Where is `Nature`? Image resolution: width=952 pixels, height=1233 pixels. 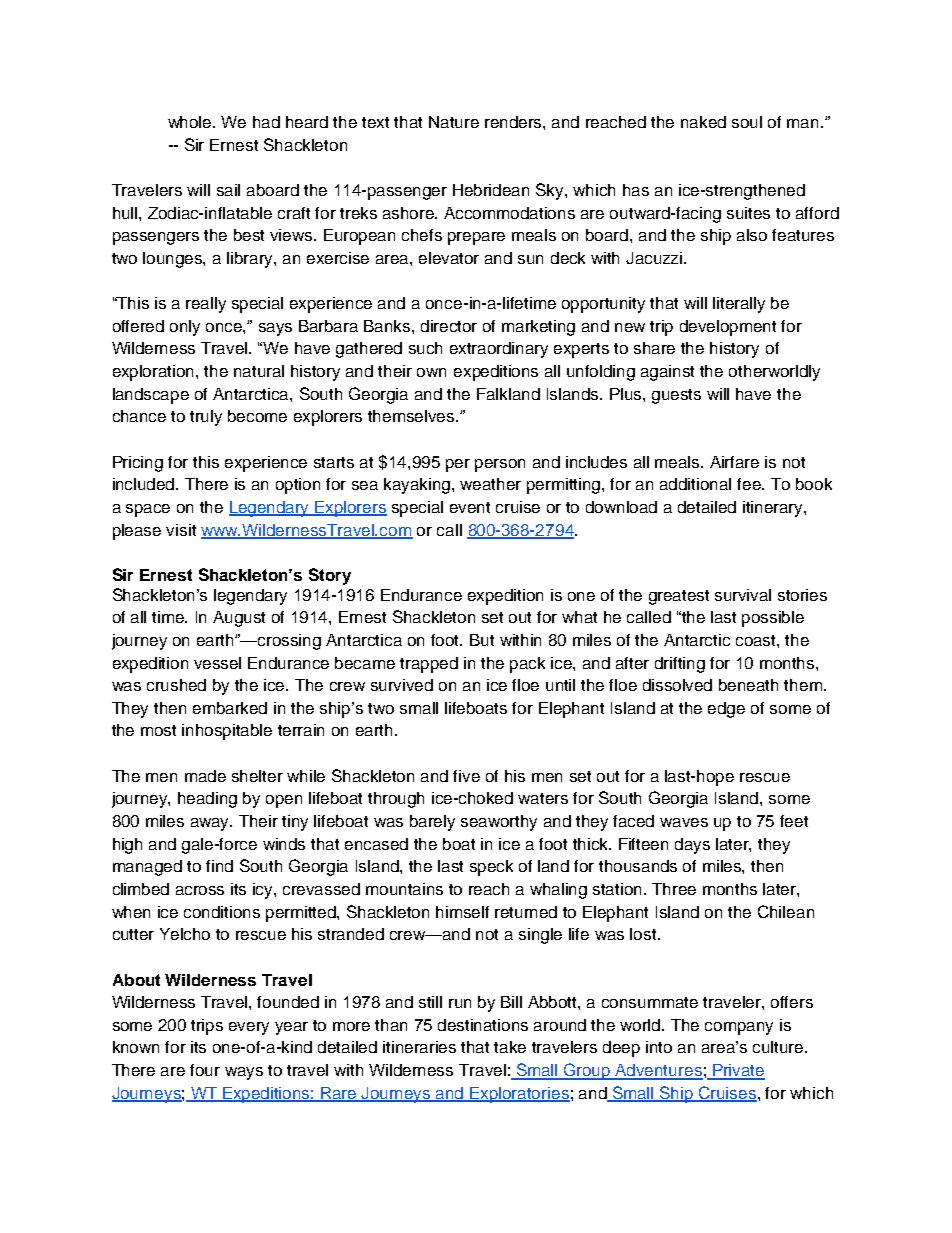
Nature is located at coordinates (454, 122).
